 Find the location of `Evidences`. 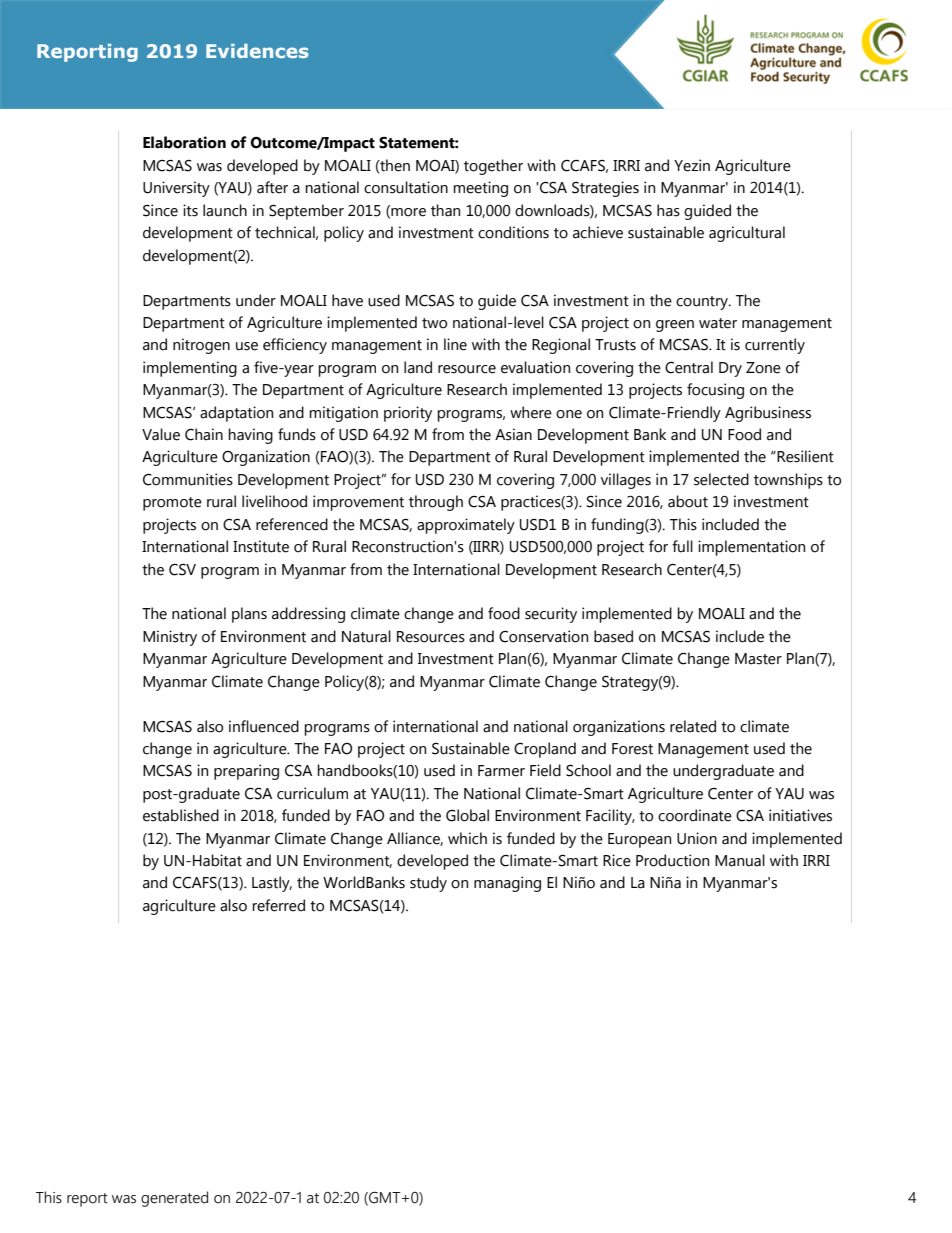

Evidences is located at coordinates (257, 51).
